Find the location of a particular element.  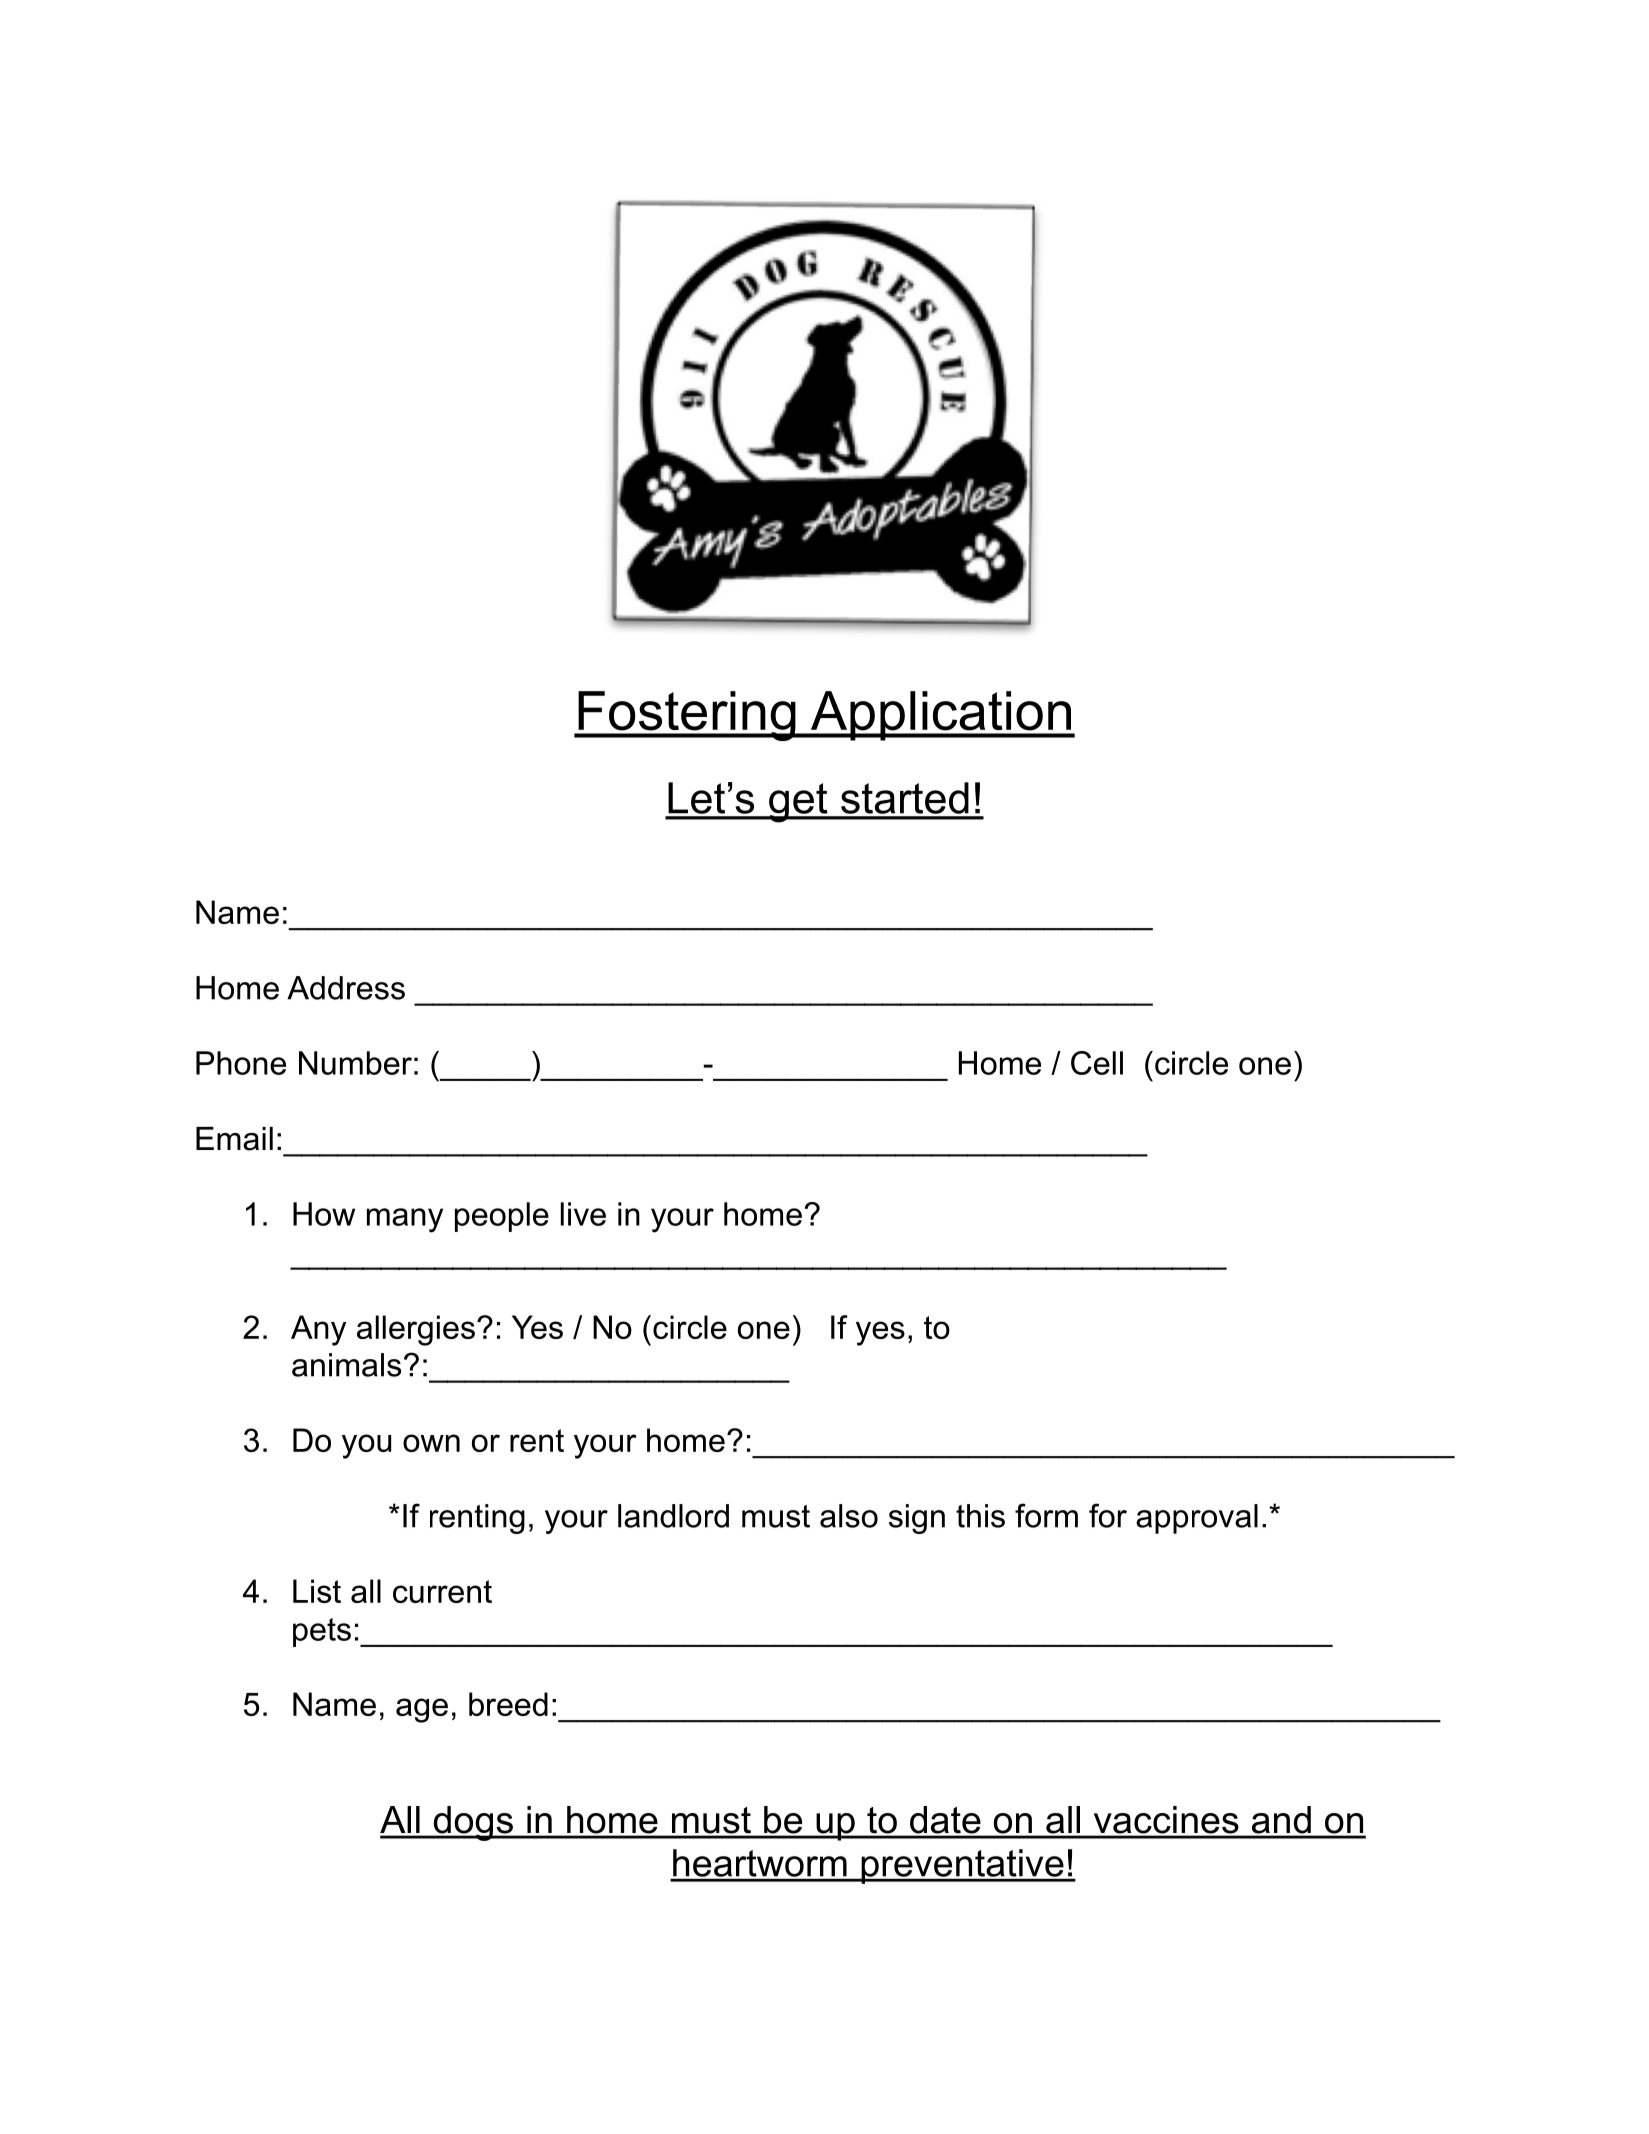

this is located at coordinates (980, 1516).
